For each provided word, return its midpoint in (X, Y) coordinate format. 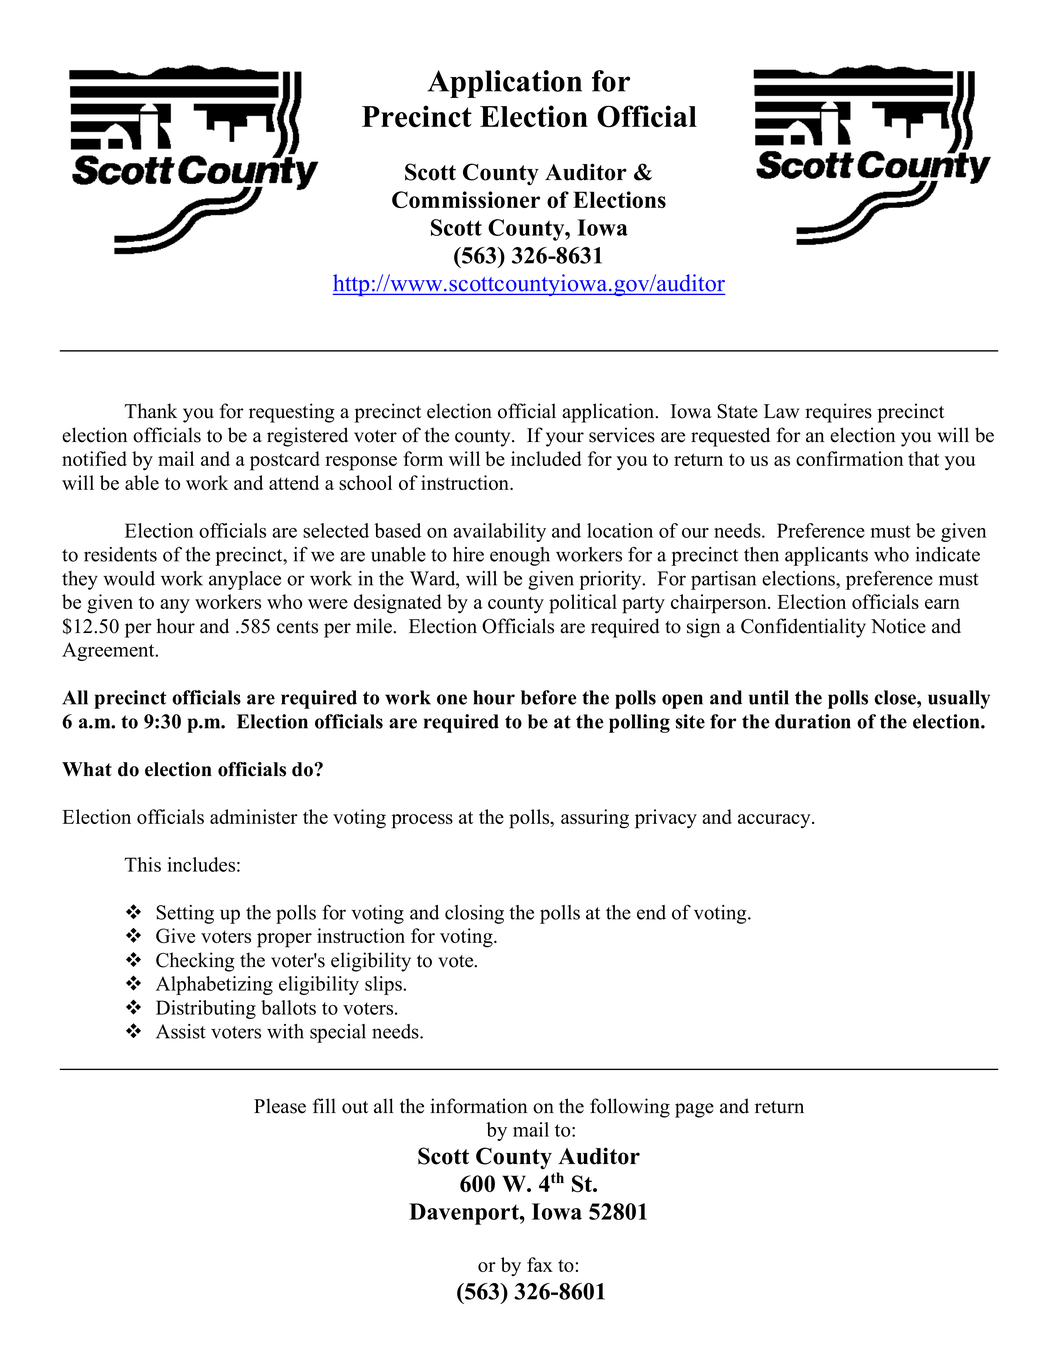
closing (474, 914)
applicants (826, 556)
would (129, 578)
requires (838, 413)
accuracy (775, 821)
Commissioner (466, 199)
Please (280, 1106)
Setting (185, 914)
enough (520, 556)
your (565, 439)
